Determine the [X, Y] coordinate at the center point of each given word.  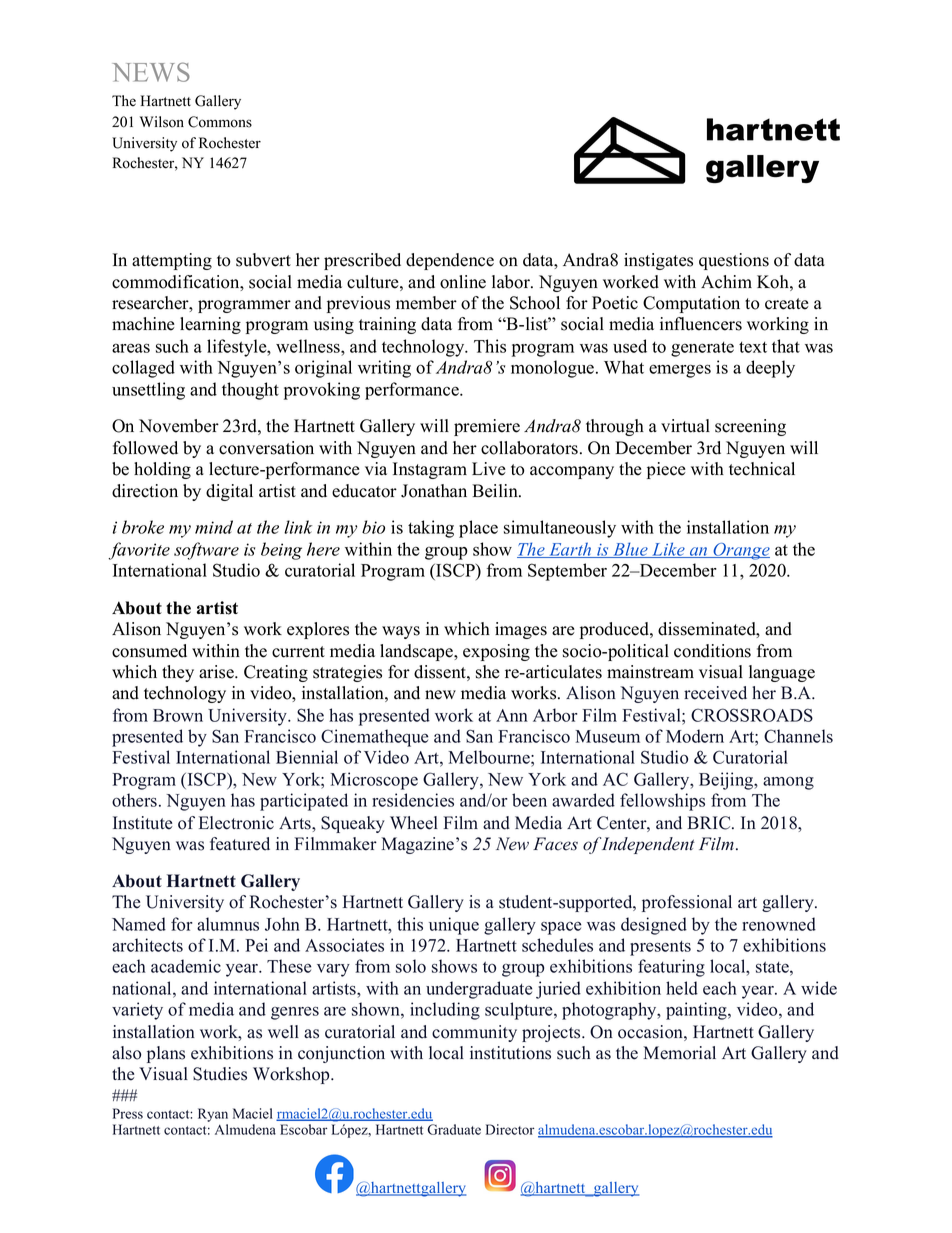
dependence [450, 261]
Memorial [679, 1053]
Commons [220, 122]
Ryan [213, 1115]
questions [734, 261]
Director [510, 1129]
